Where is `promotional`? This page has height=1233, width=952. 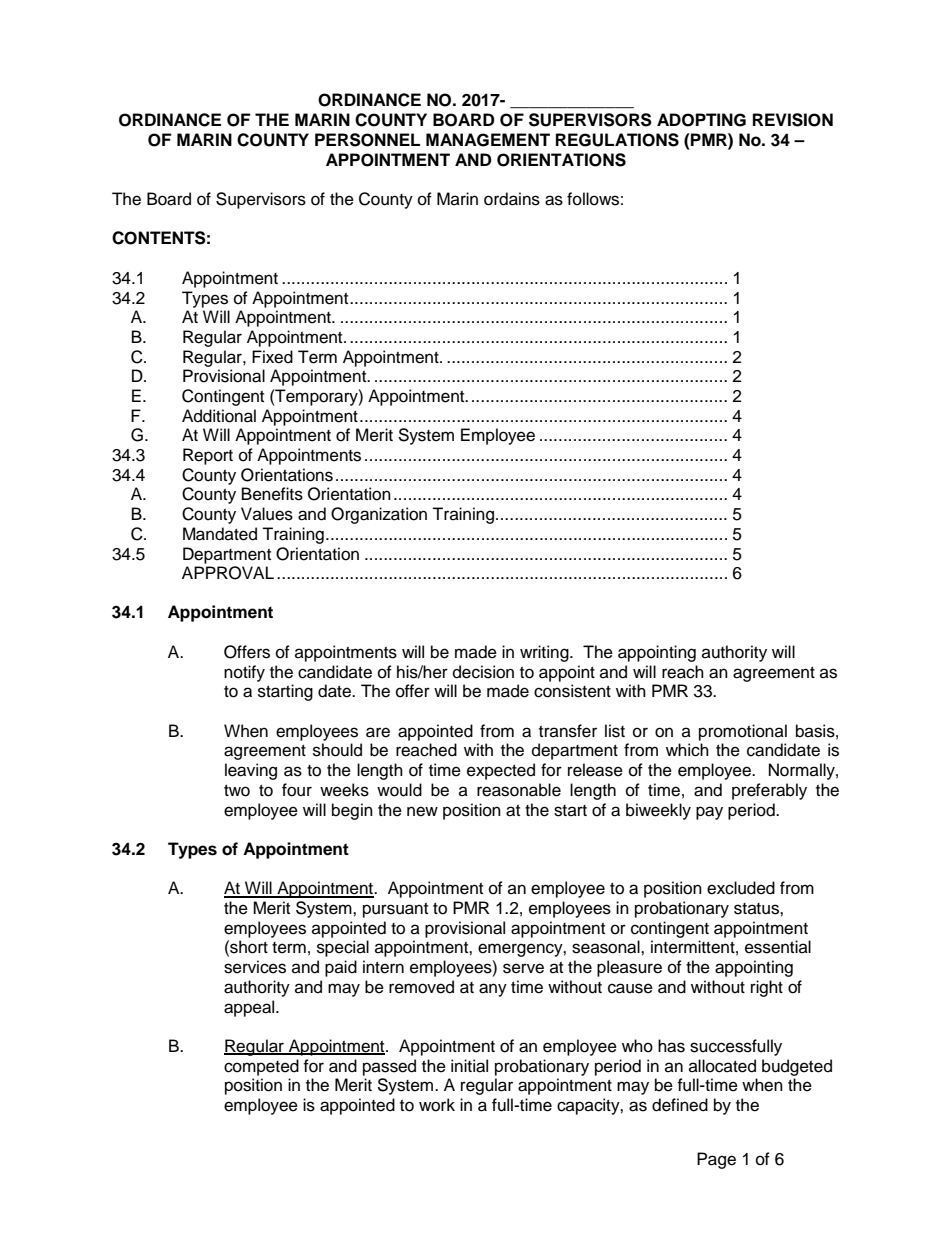
promotional is located at coordinates (743, 732).
